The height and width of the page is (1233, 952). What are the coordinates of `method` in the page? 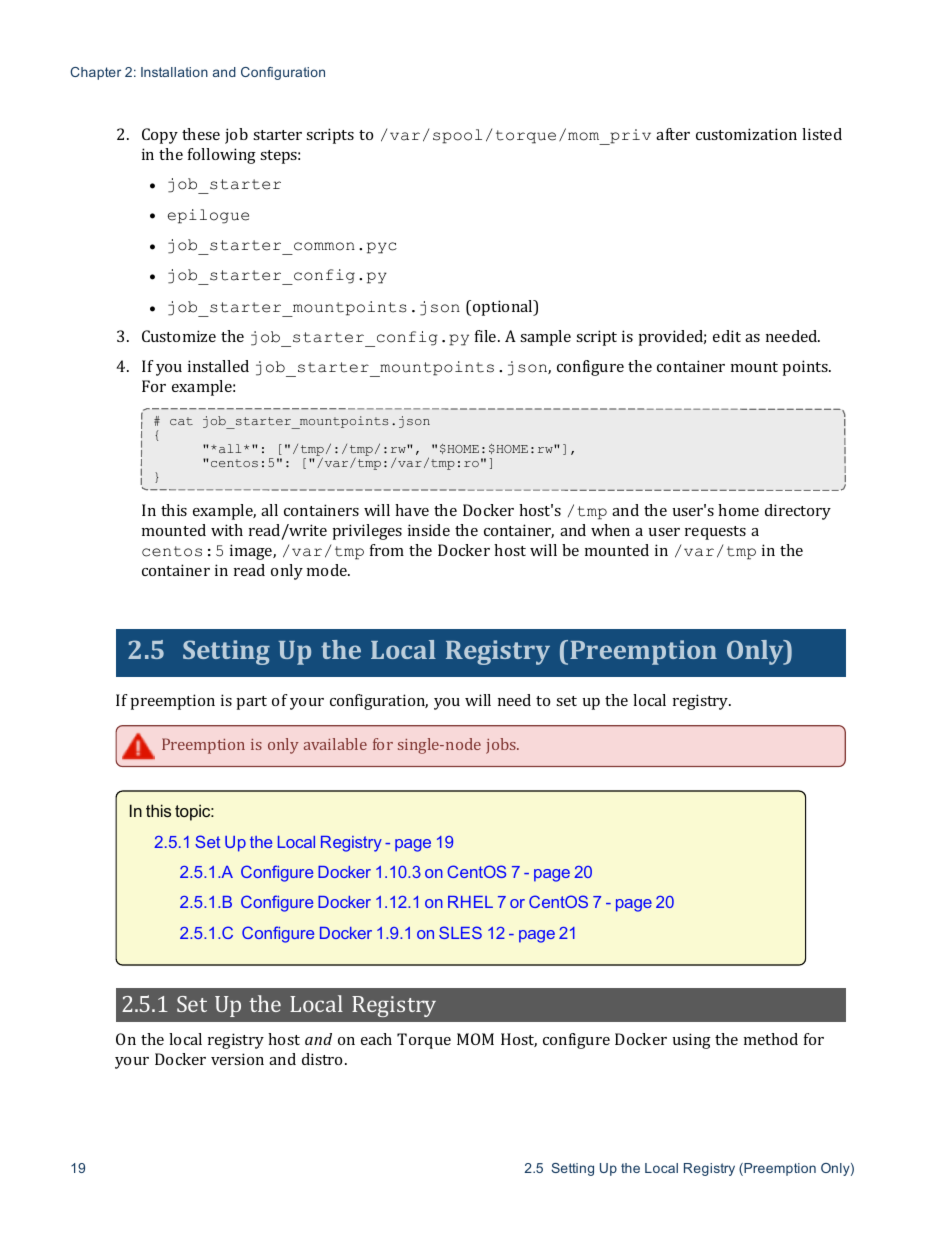 It's located at (771, 1039).
